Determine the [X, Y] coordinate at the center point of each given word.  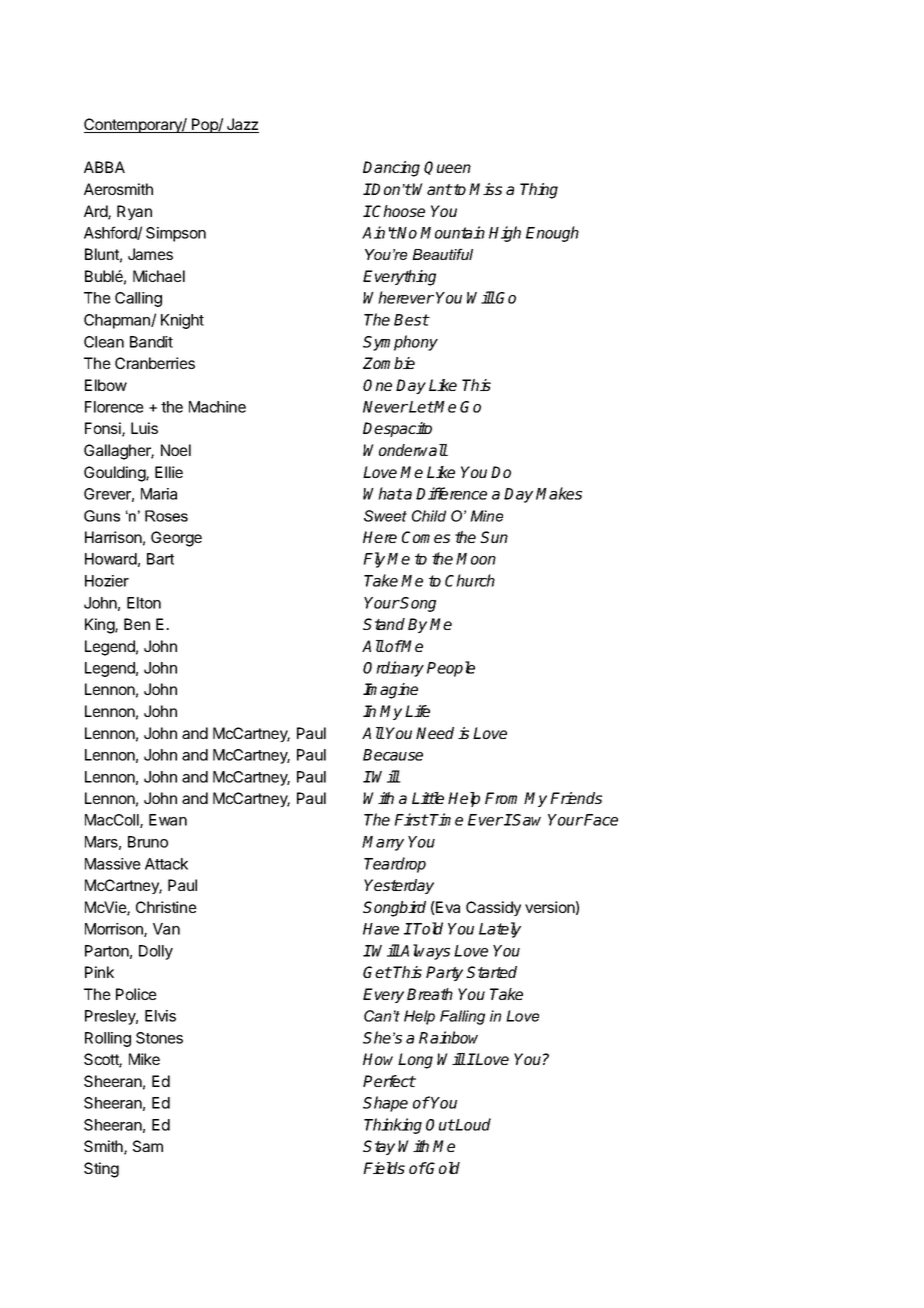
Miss [485, 189]
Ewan [168, 820]
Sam [148, 1146]
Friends [576, 798]
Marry [383, 843]
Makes [559, 493]
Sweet [385, 516]
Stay [379, 1147]
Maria [159, 494]
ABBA [104, 167]
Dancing [391, 169]
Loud [472, 1124]
